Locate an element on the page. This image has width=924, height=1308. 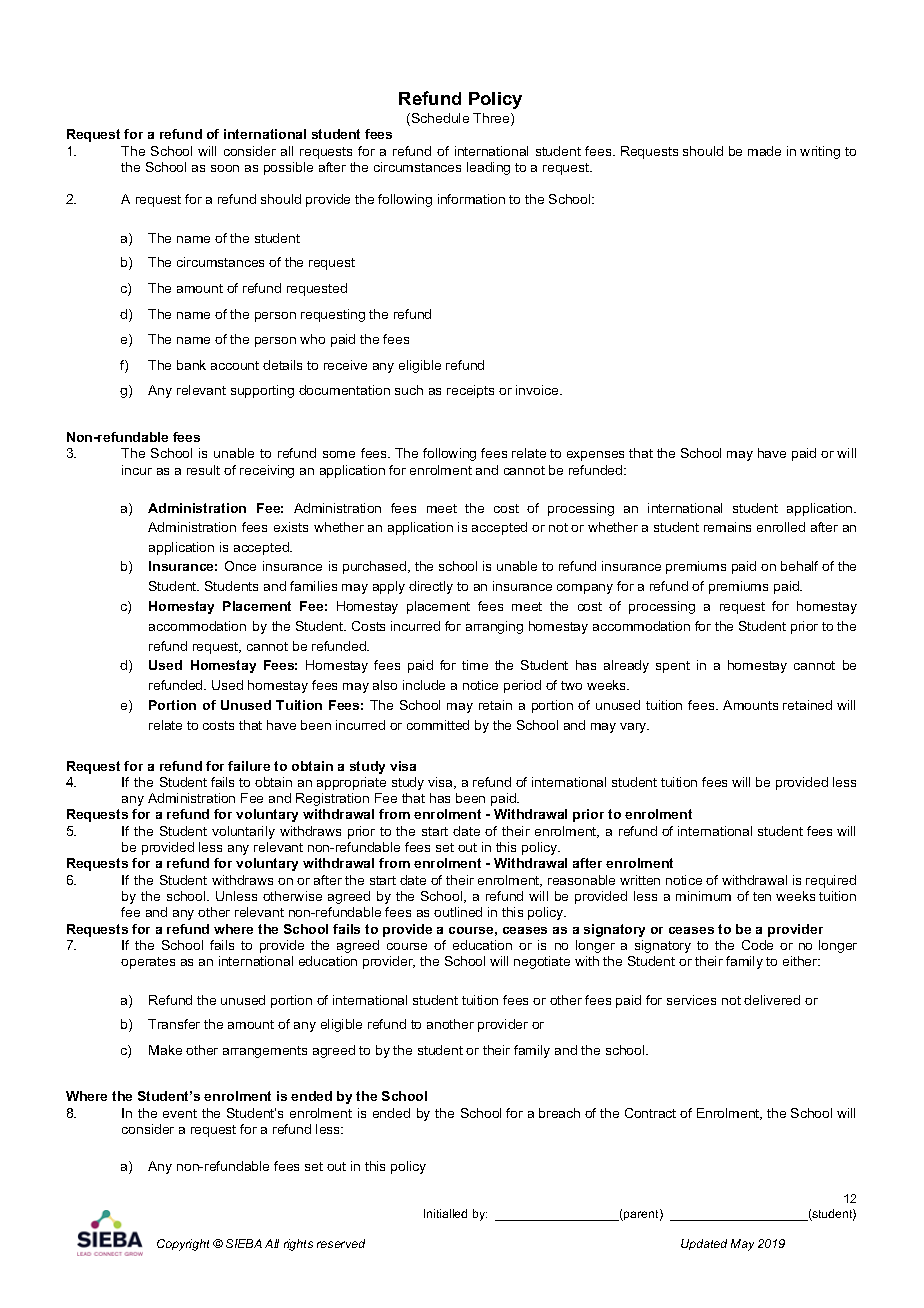
breach is located at coordinates (559, 1113).
